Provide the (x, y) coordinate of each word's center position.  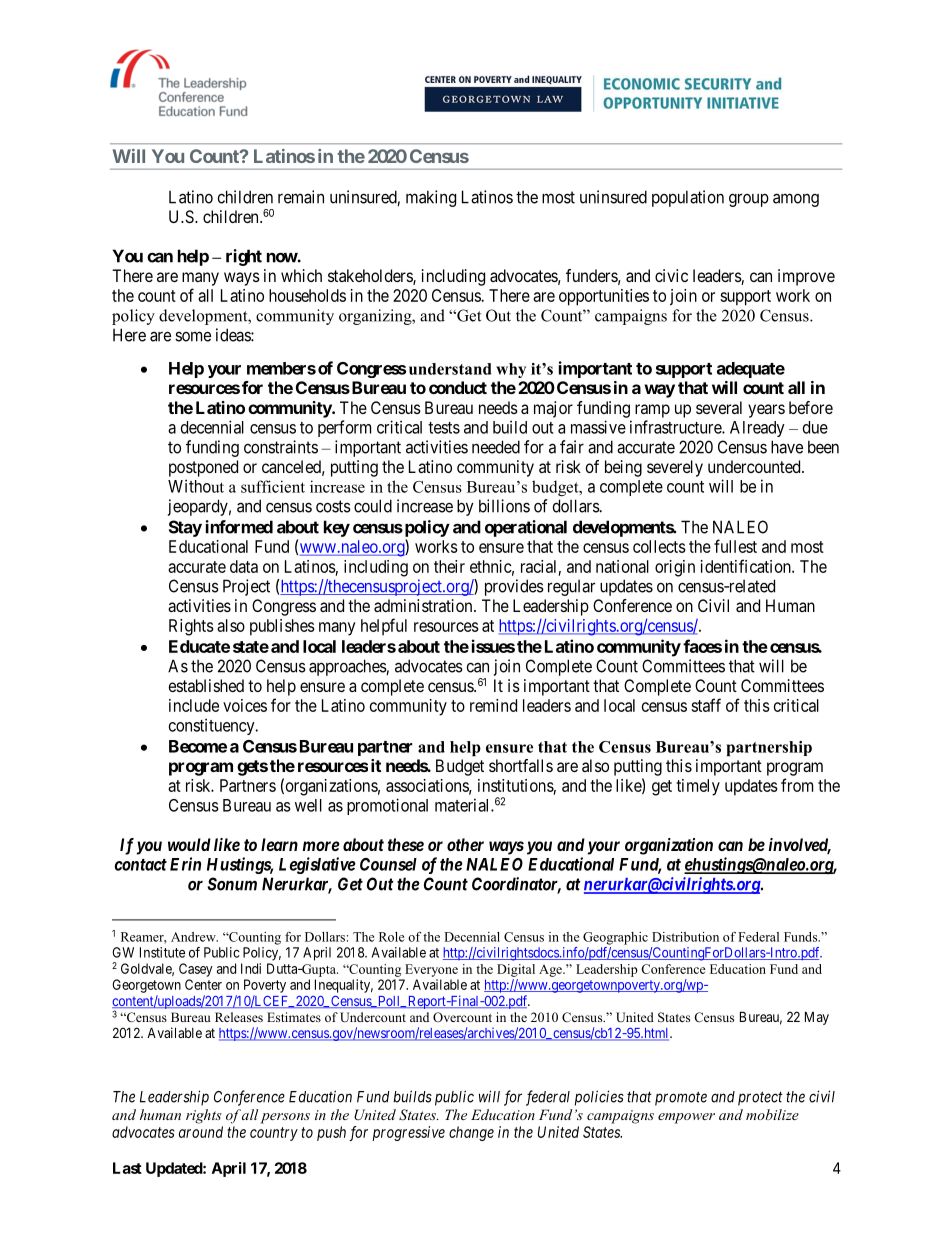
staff (706, 705)
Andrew (194, 937)
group (749, 200)
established (206, 685)
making (431, 198)
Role (391, 937)
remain (301, 197)
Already (757, 429)
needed (496, 447)
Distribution (685, 937)
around (201, 1132)
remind (493, 705)
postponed (203, 468)
